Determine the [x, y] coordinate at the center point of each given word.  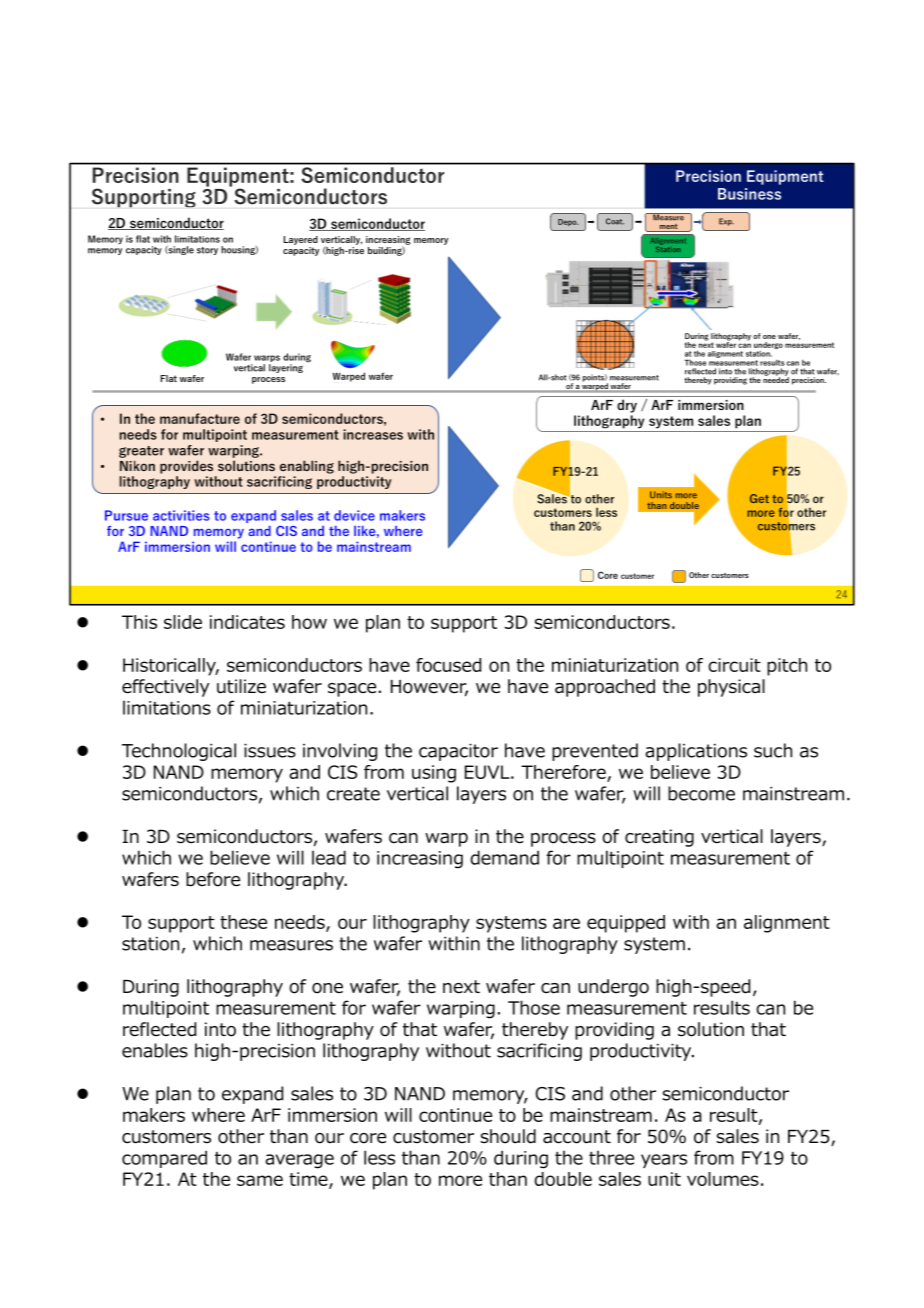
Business [749, 194]
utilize [241, 686]
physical [731, 688]
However [429, 688]
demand [504, 857]
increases [373, 434]
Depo [568, 222]
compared [164, 1159]
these [243, 922]
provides [186, 467]
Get [759, 498]
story [207, 251]
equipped [626, 924]
